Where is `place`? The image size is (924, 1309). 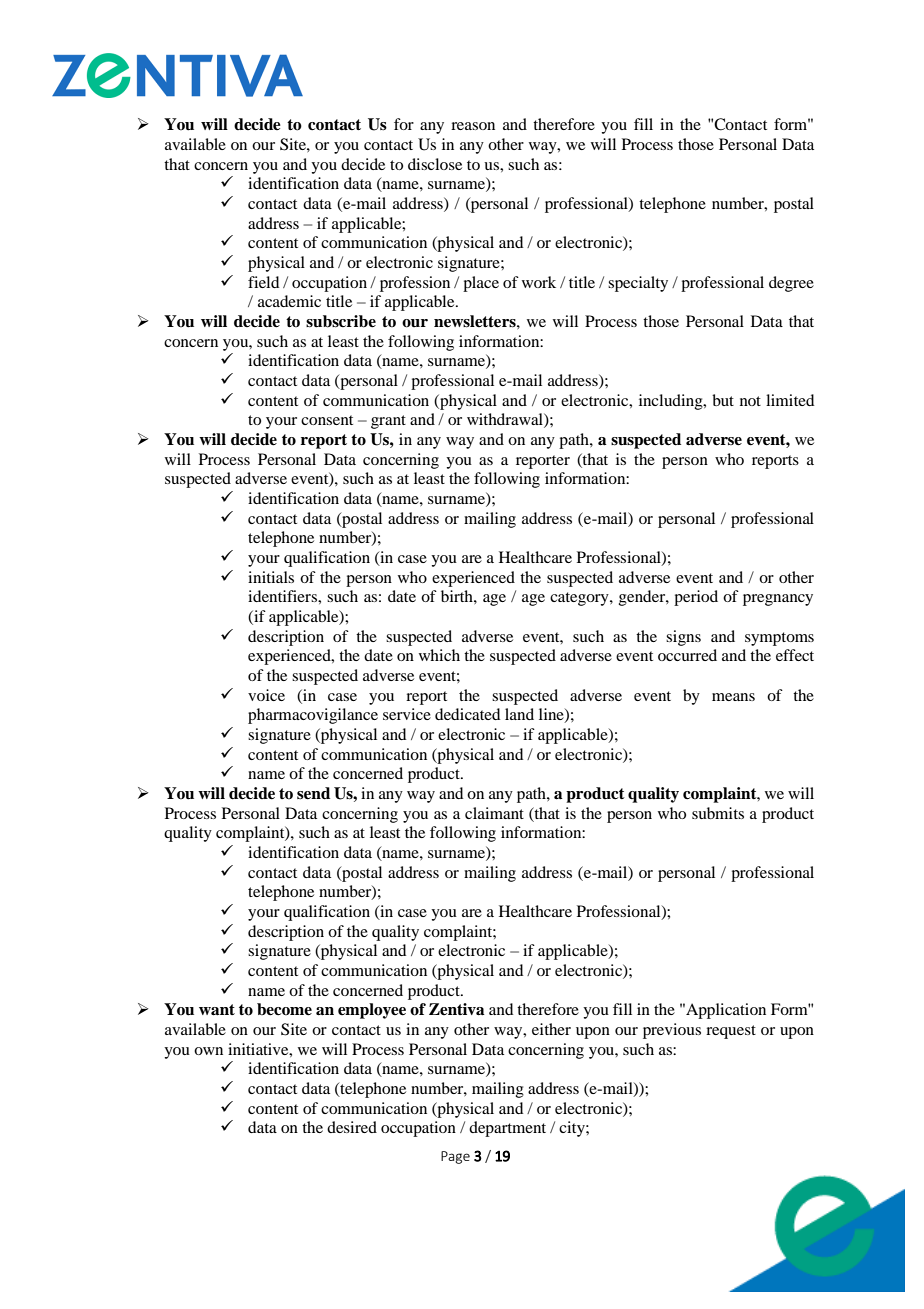 place is located at coordinates (481, 284).
